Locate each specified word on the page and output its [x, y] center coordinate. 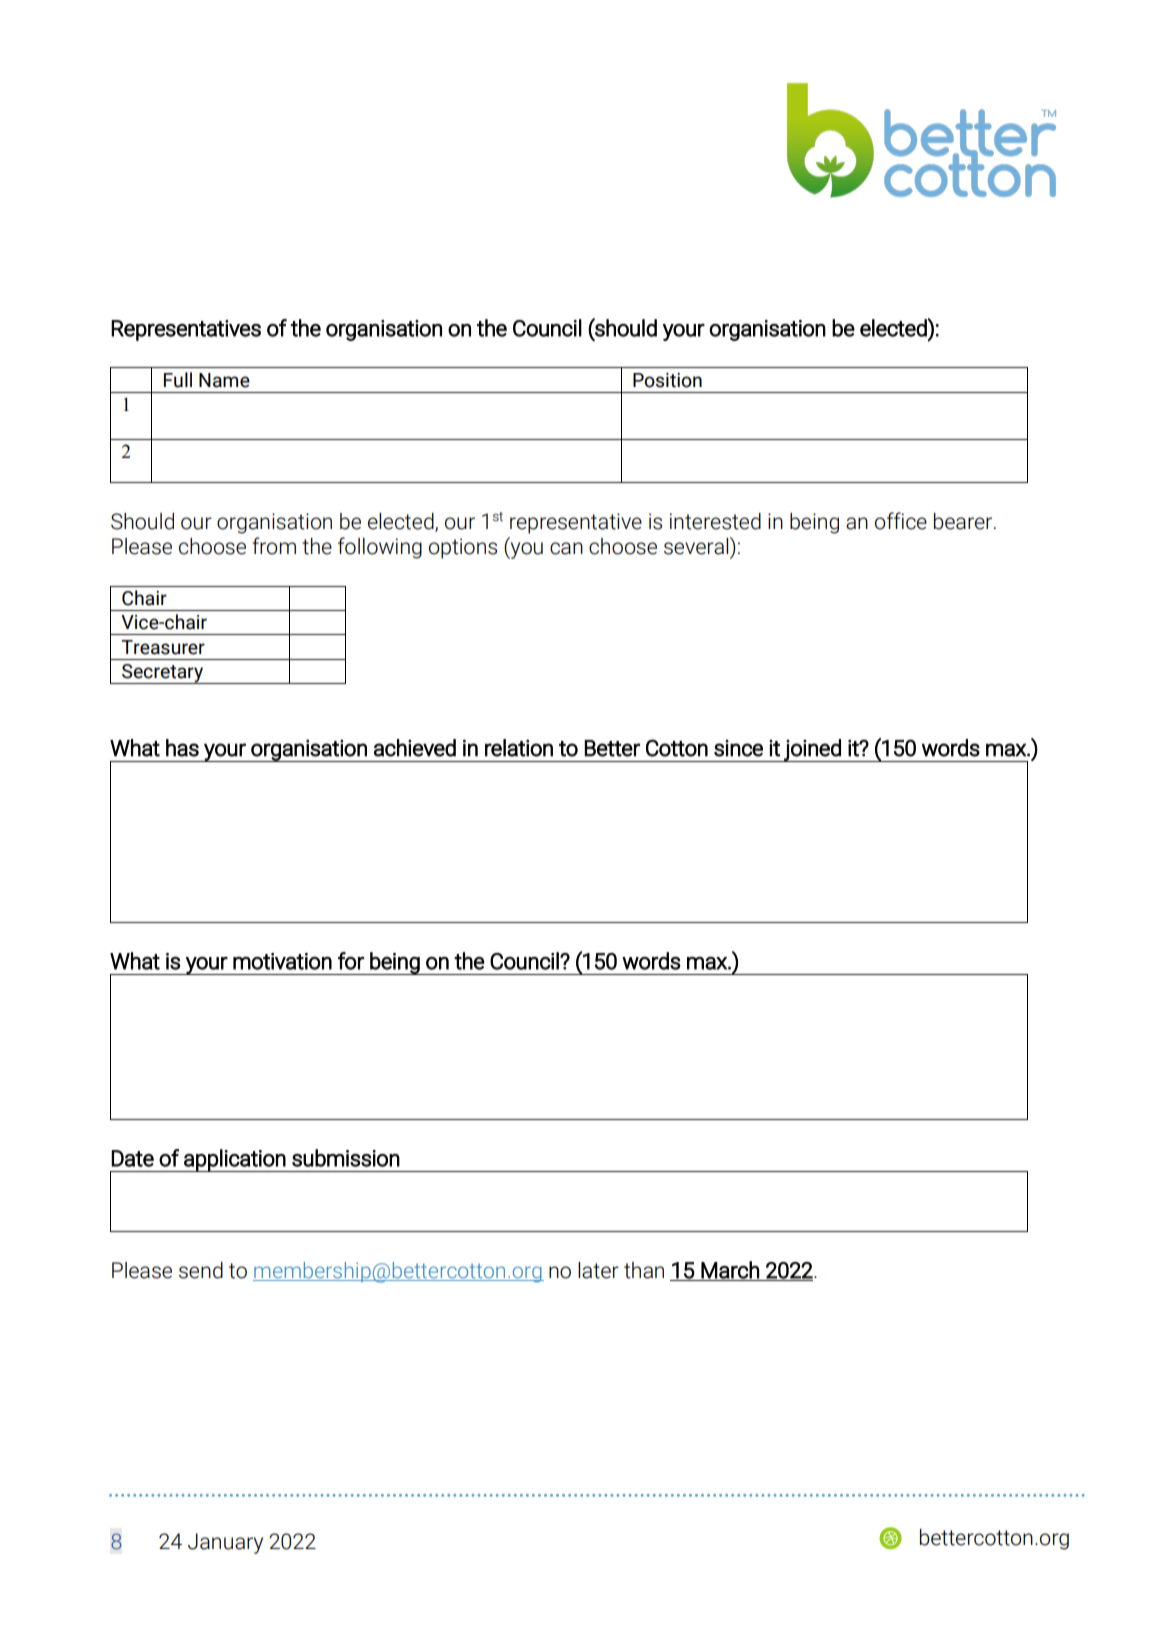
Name [224, 380]
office [901, 521]
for [351, 961]
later [598, 1270]
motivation [282, 961]
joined [812, 750]
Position [667, 380]
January [225, 1543]
